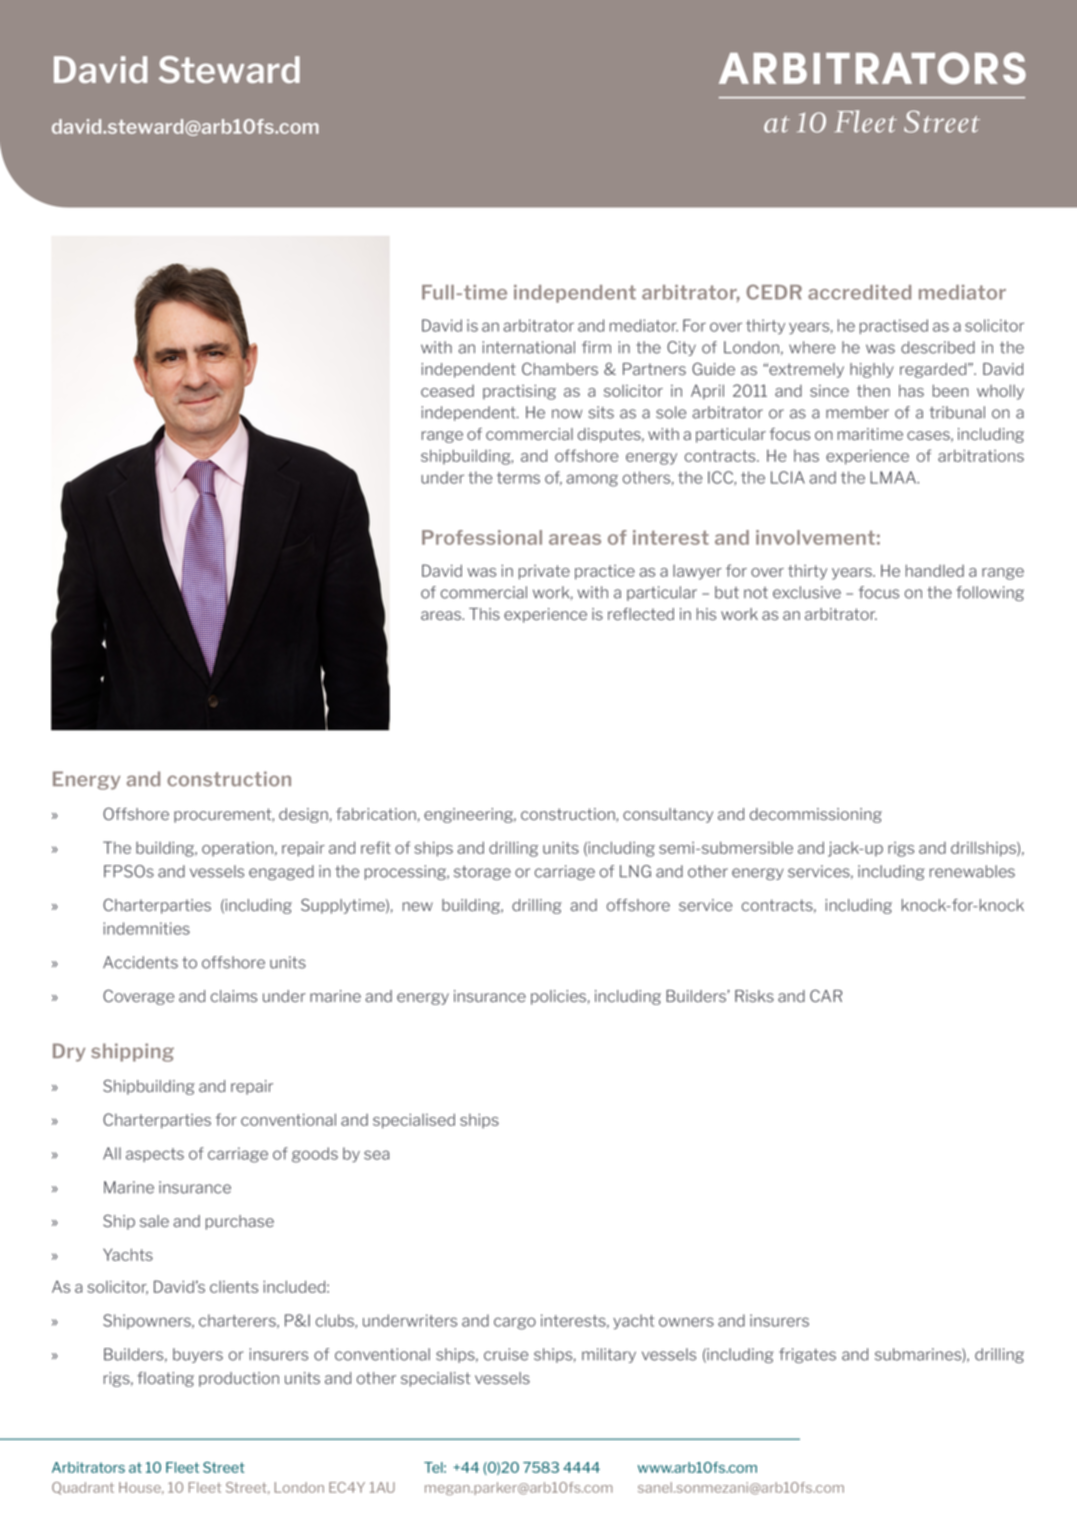  What do you see at coordinates (303, 815) in the document?
I see `design` at bounding box center [303, 815].
